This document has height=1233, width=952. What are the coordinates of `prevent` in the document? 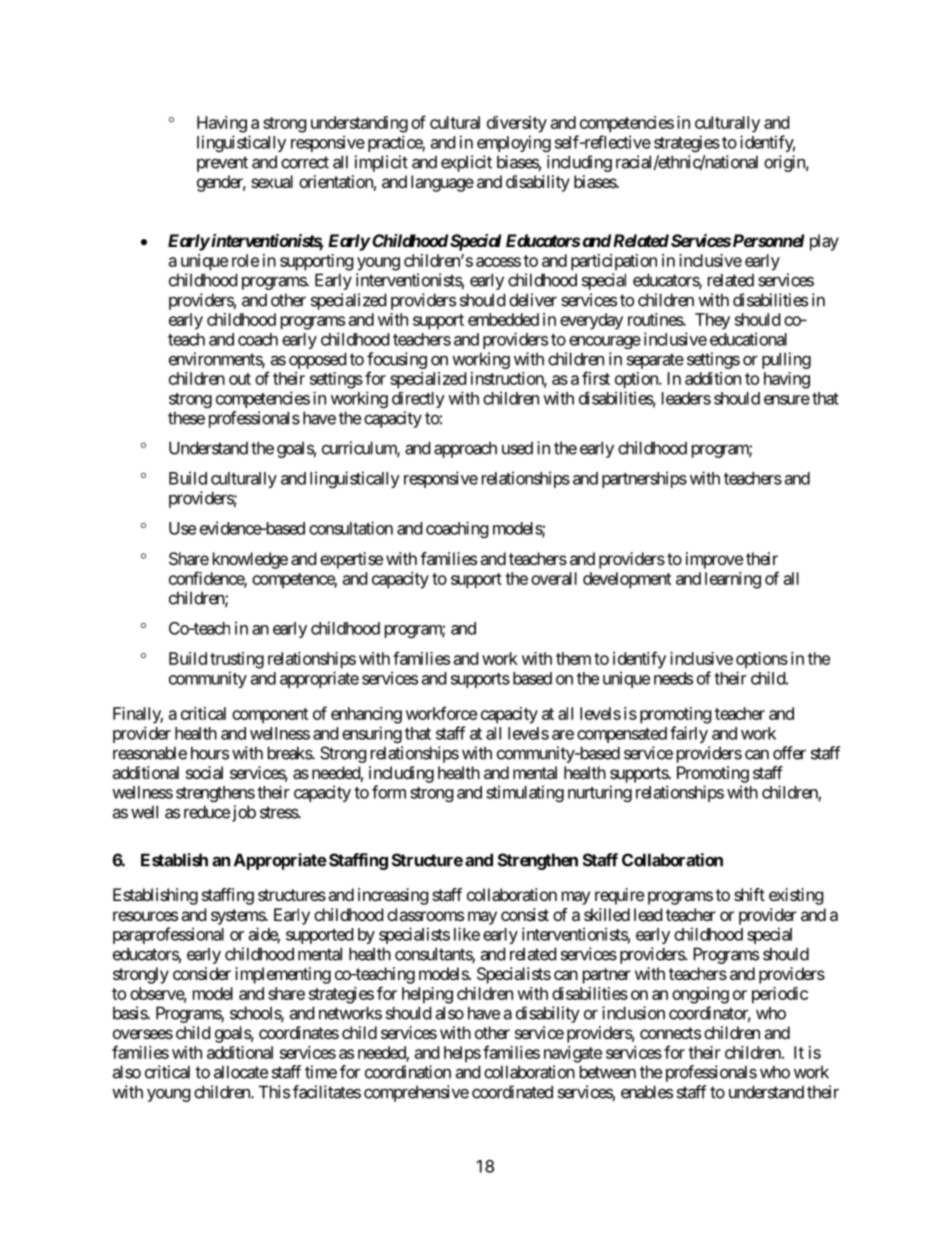 It's located at (222, 164).
